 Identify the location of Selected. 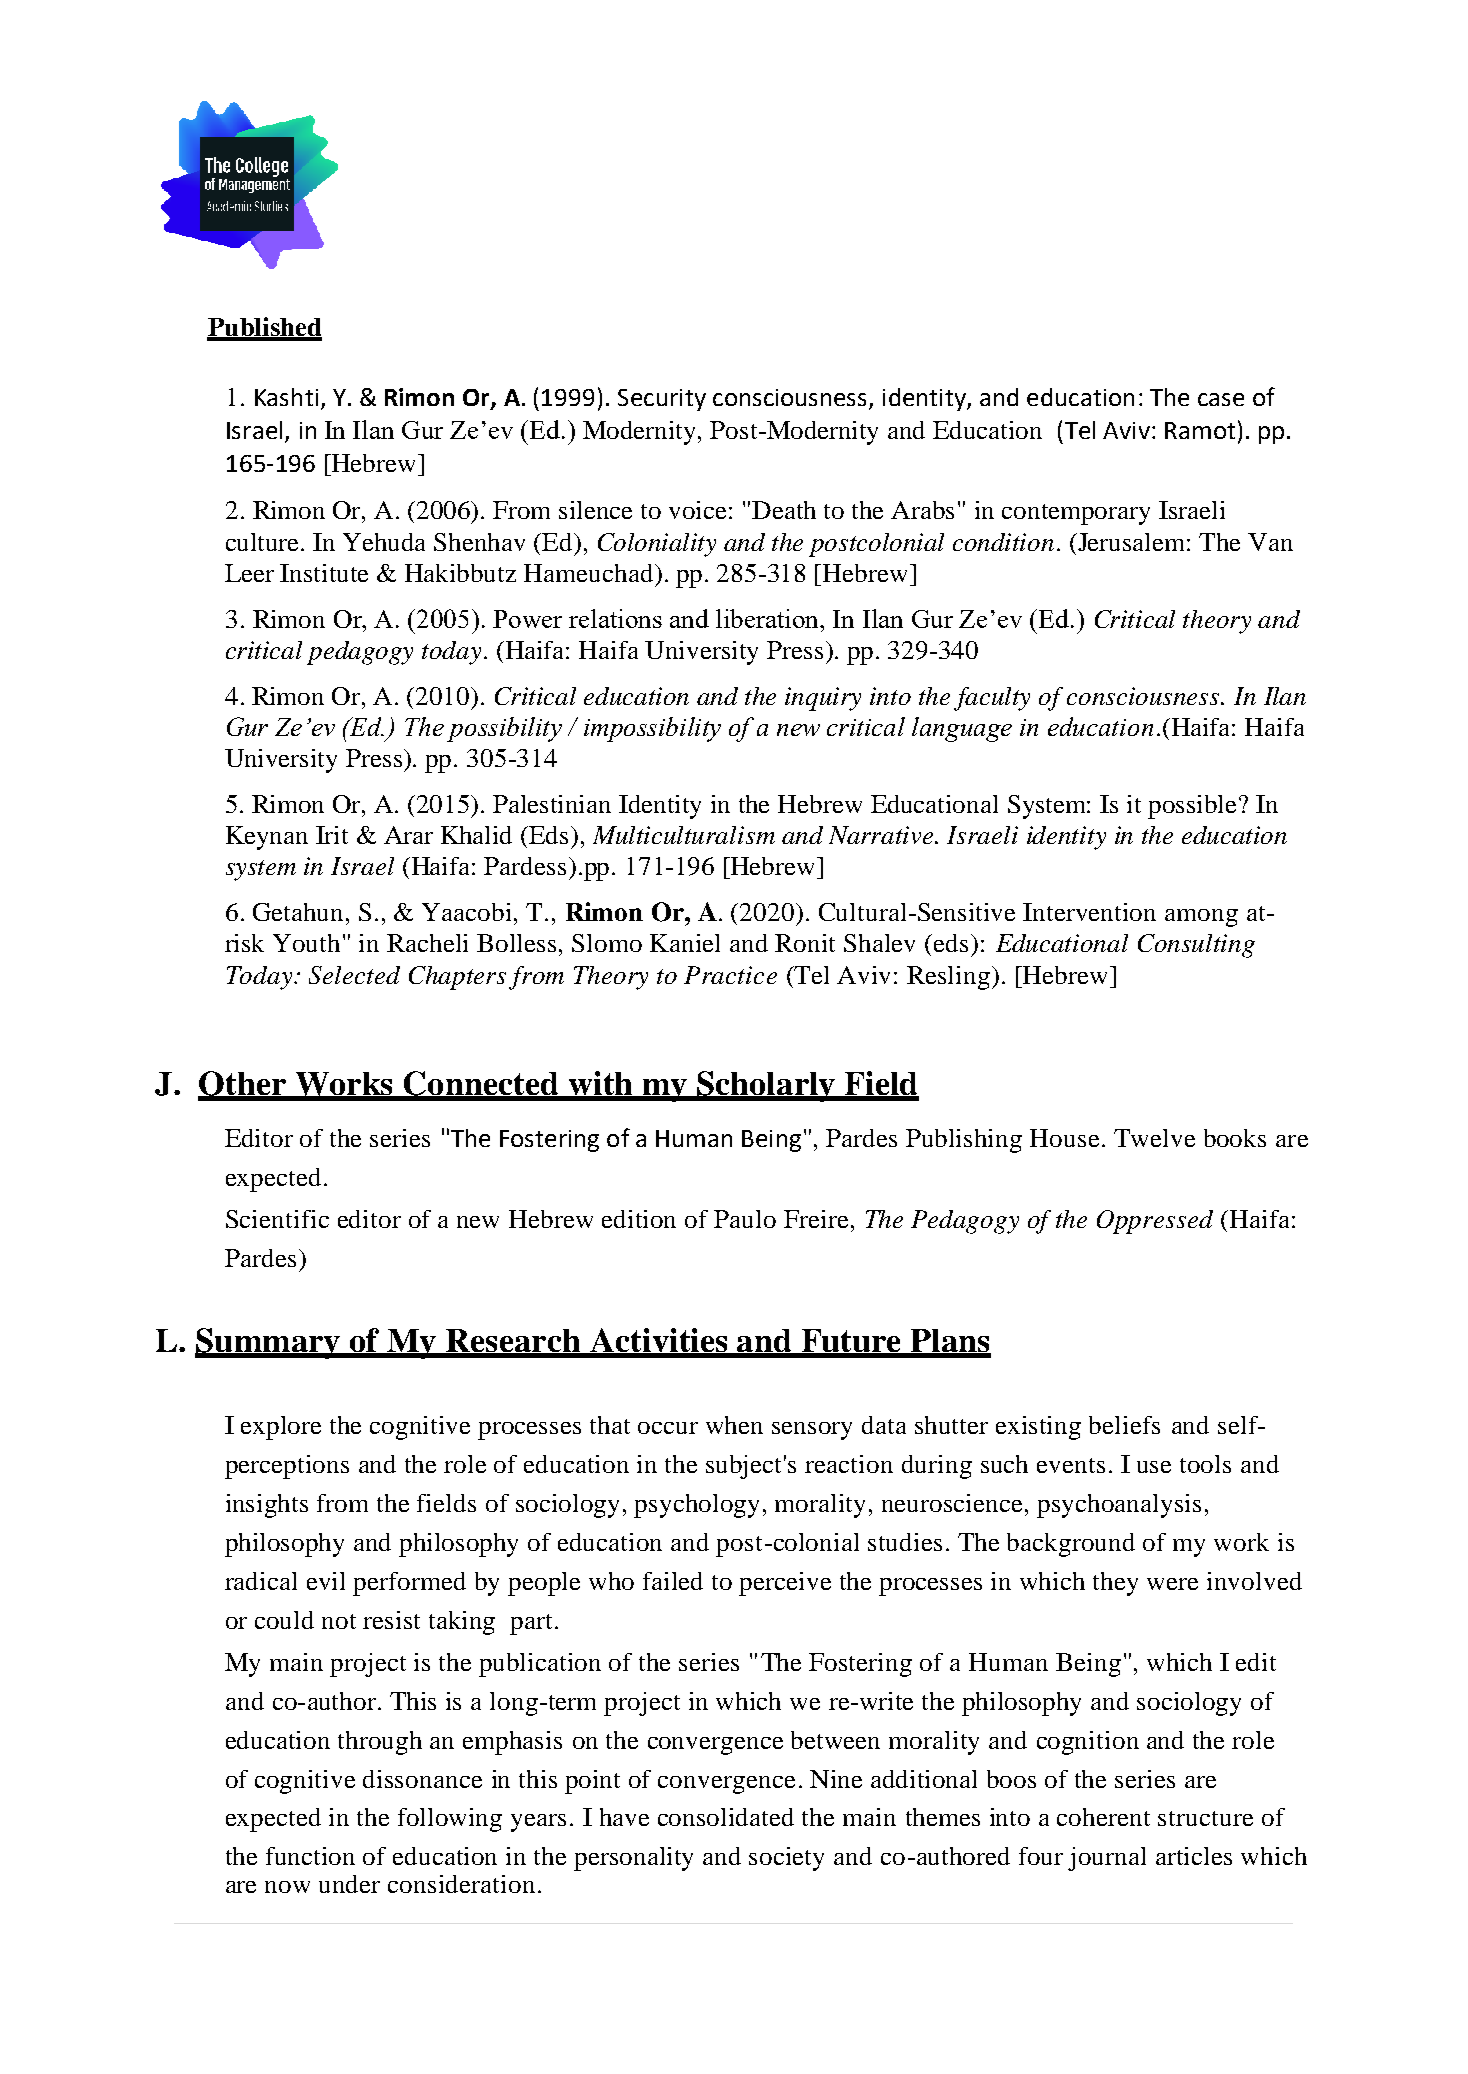
(354, 975).
